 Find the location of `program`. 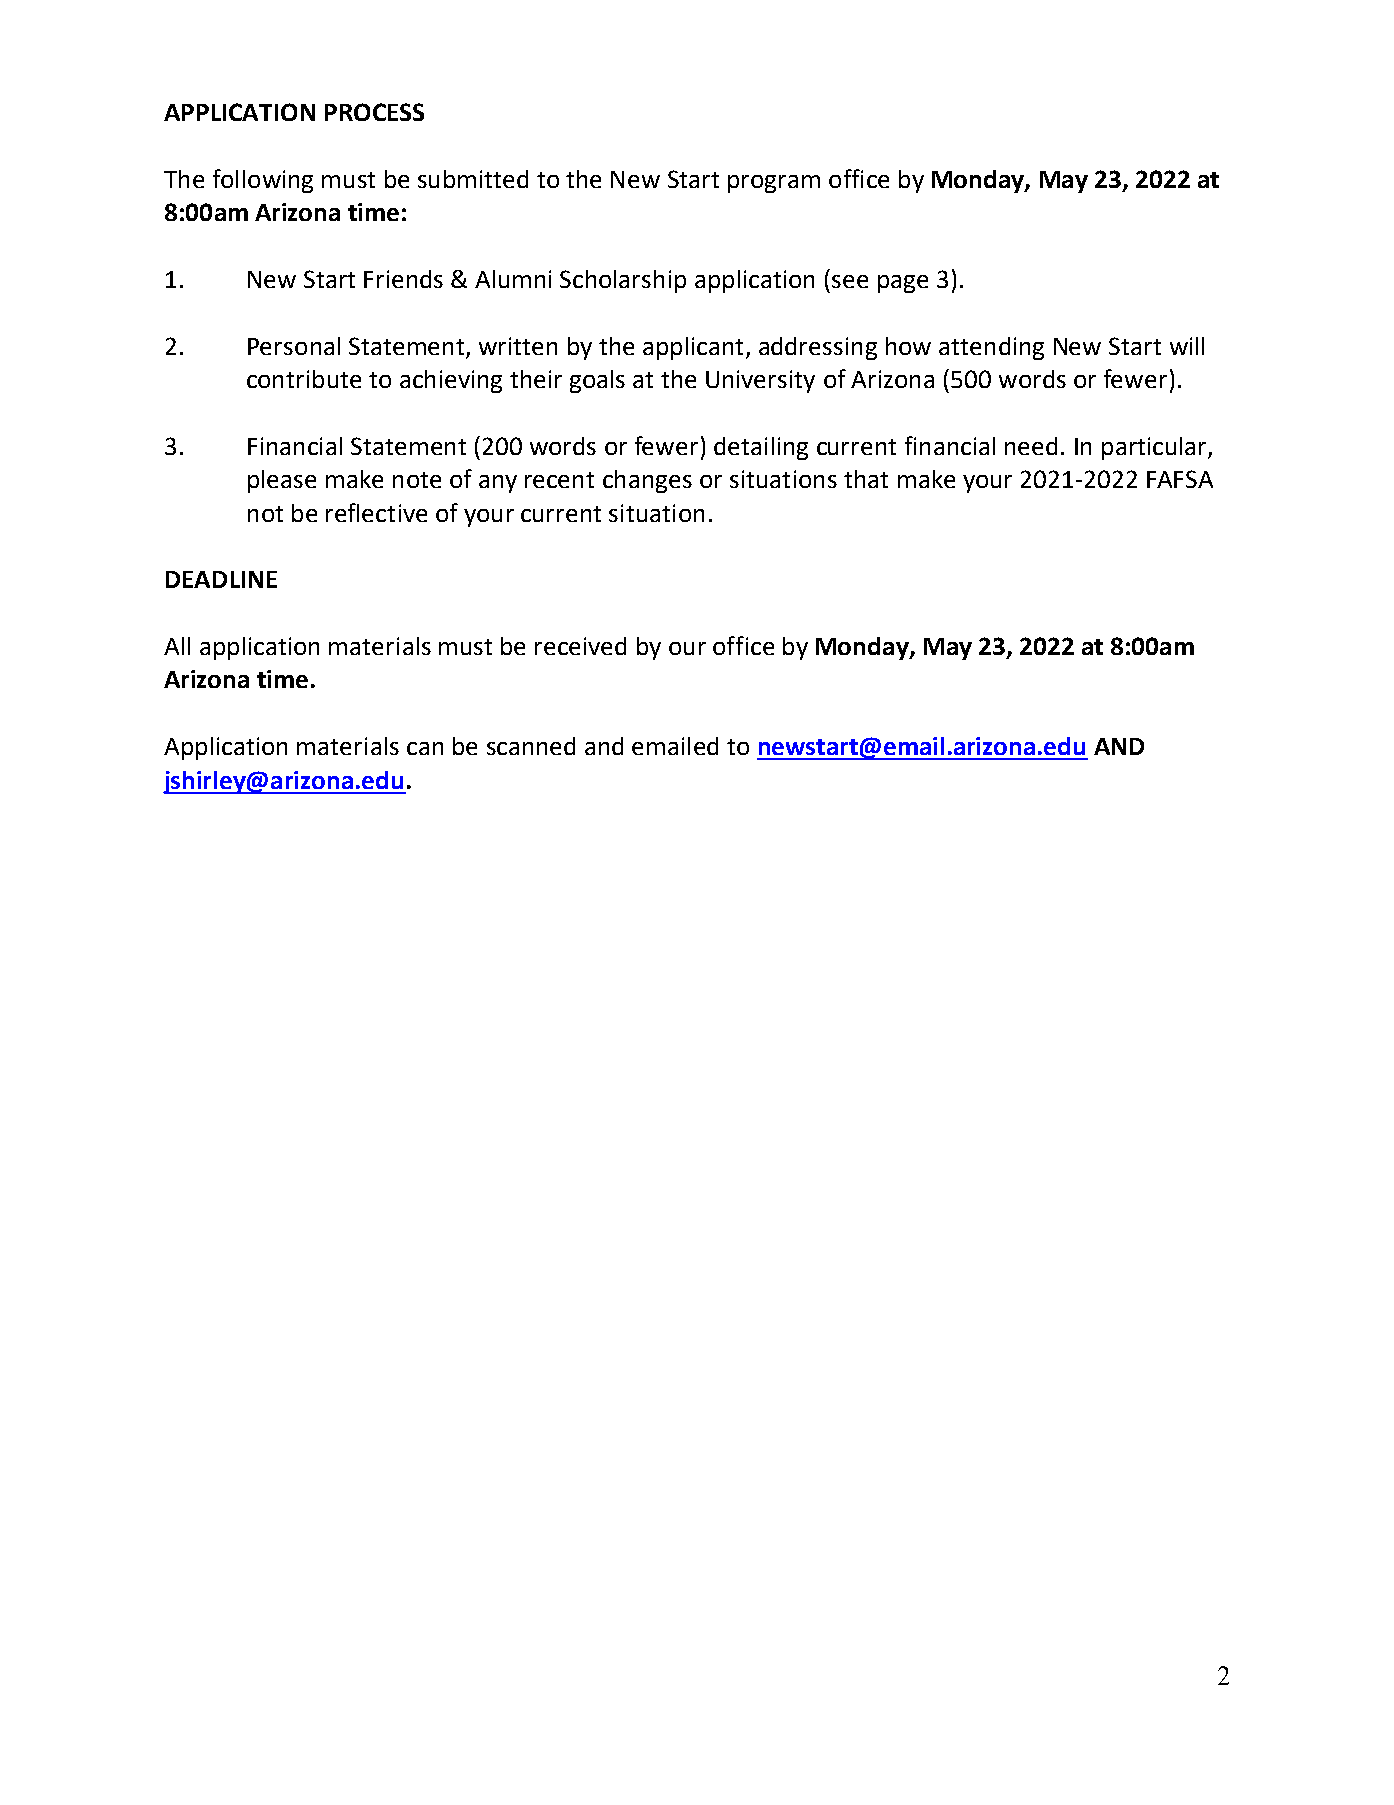

program is located at coordinates (774, 184).
